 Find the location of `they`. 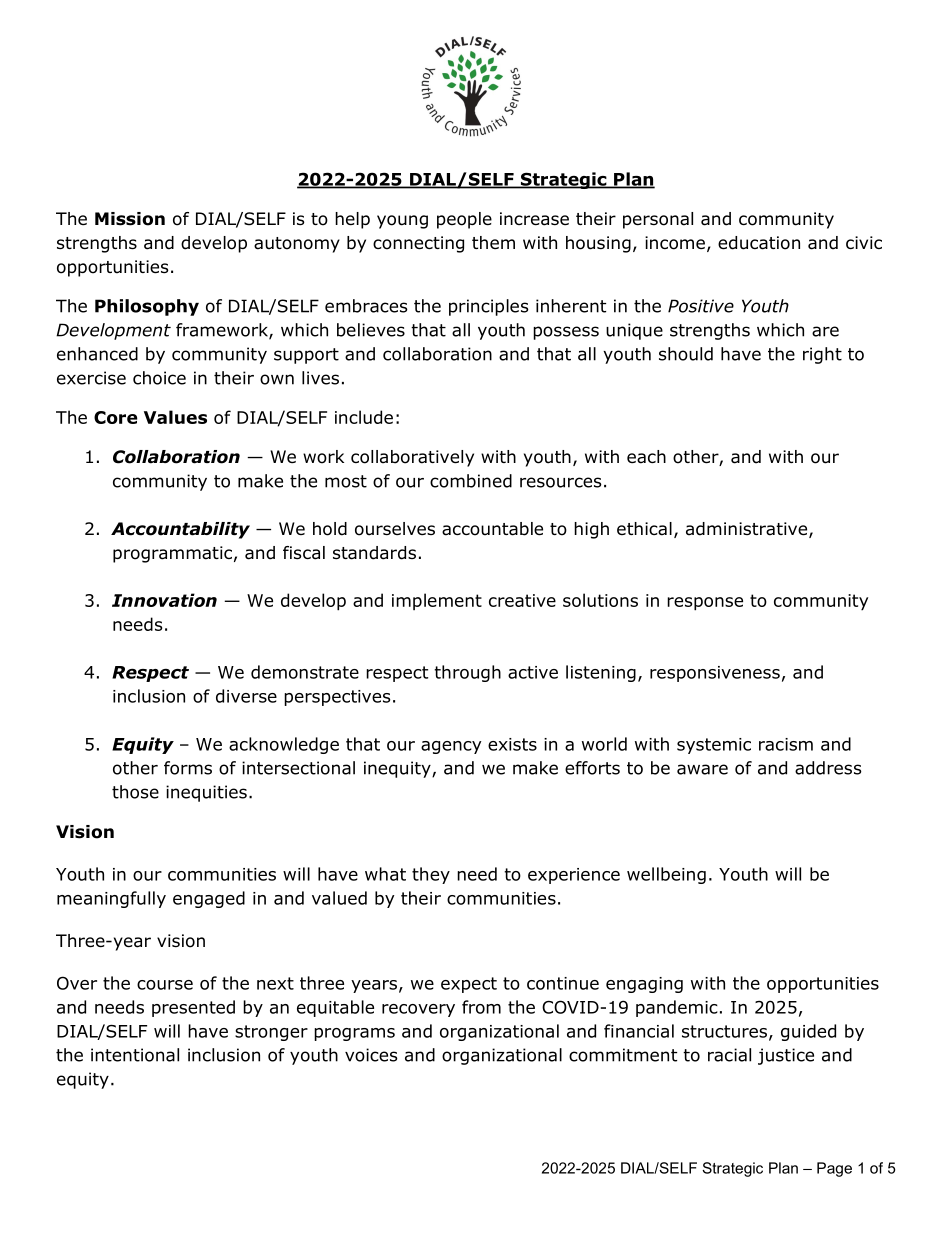

they is located at coordinates (431, 875).
